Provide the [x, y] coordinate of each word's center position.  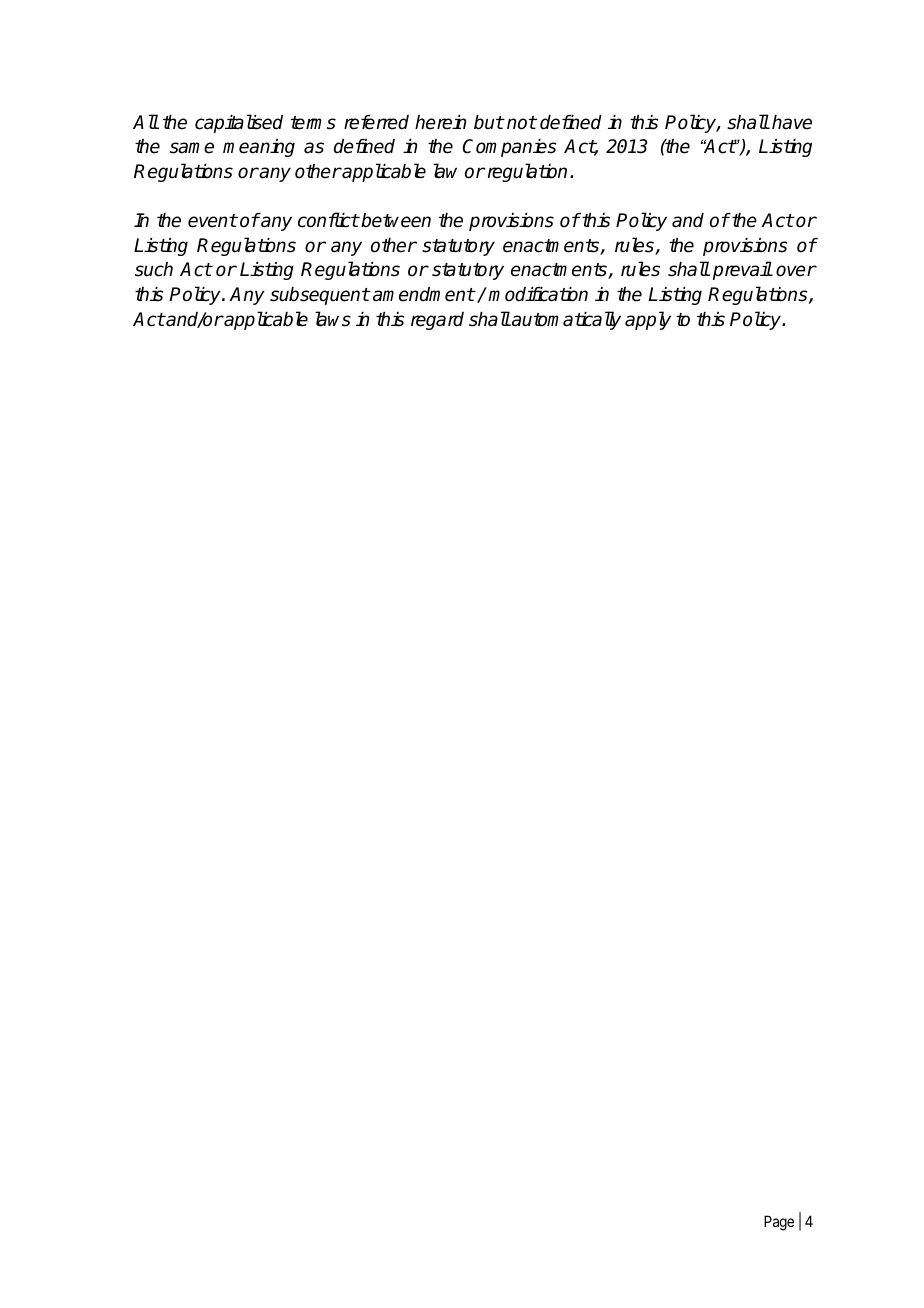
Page [779, 1223]
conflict [328, 220]
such [154, 269]
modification [538, 294]
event [212, 221]
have [792, 122]
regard [437, 321]
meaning [259, 148]
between [396, 220]
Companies [509, 148]
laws [333, 319]
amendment [424, 294]
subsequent [320, 296]
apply [648, 320]
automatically [565, 320]
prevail [742, 270]
